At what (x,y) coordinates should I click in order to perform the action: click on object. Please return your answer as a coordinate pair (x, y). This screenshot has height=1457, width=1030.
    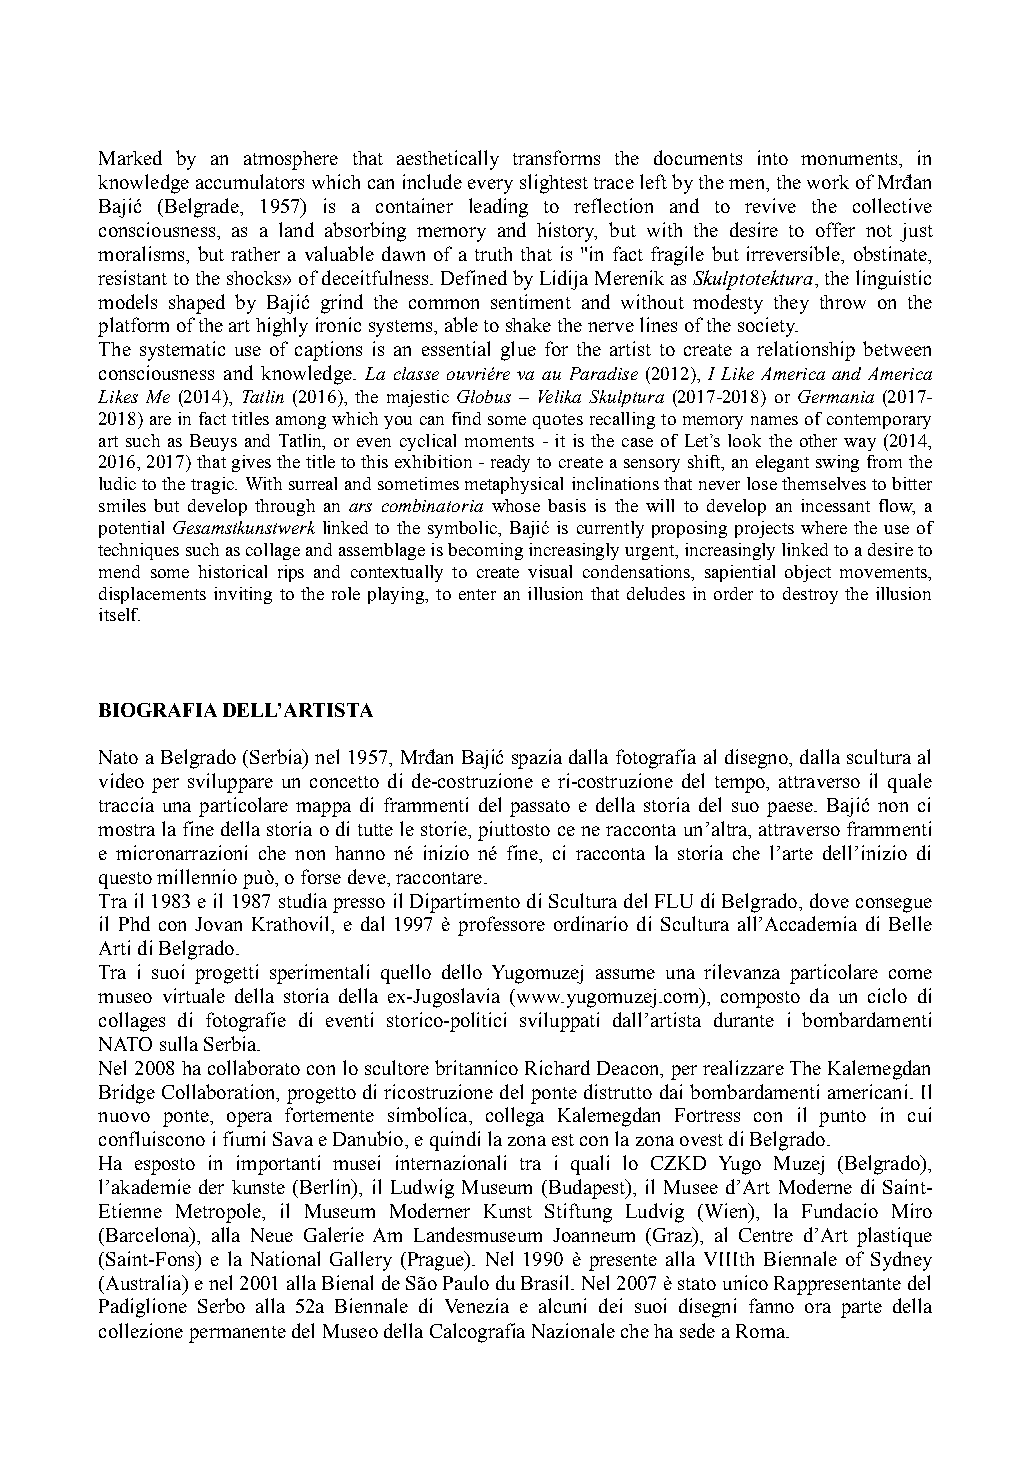
    Looking at the image, I should click on (808, 573).
